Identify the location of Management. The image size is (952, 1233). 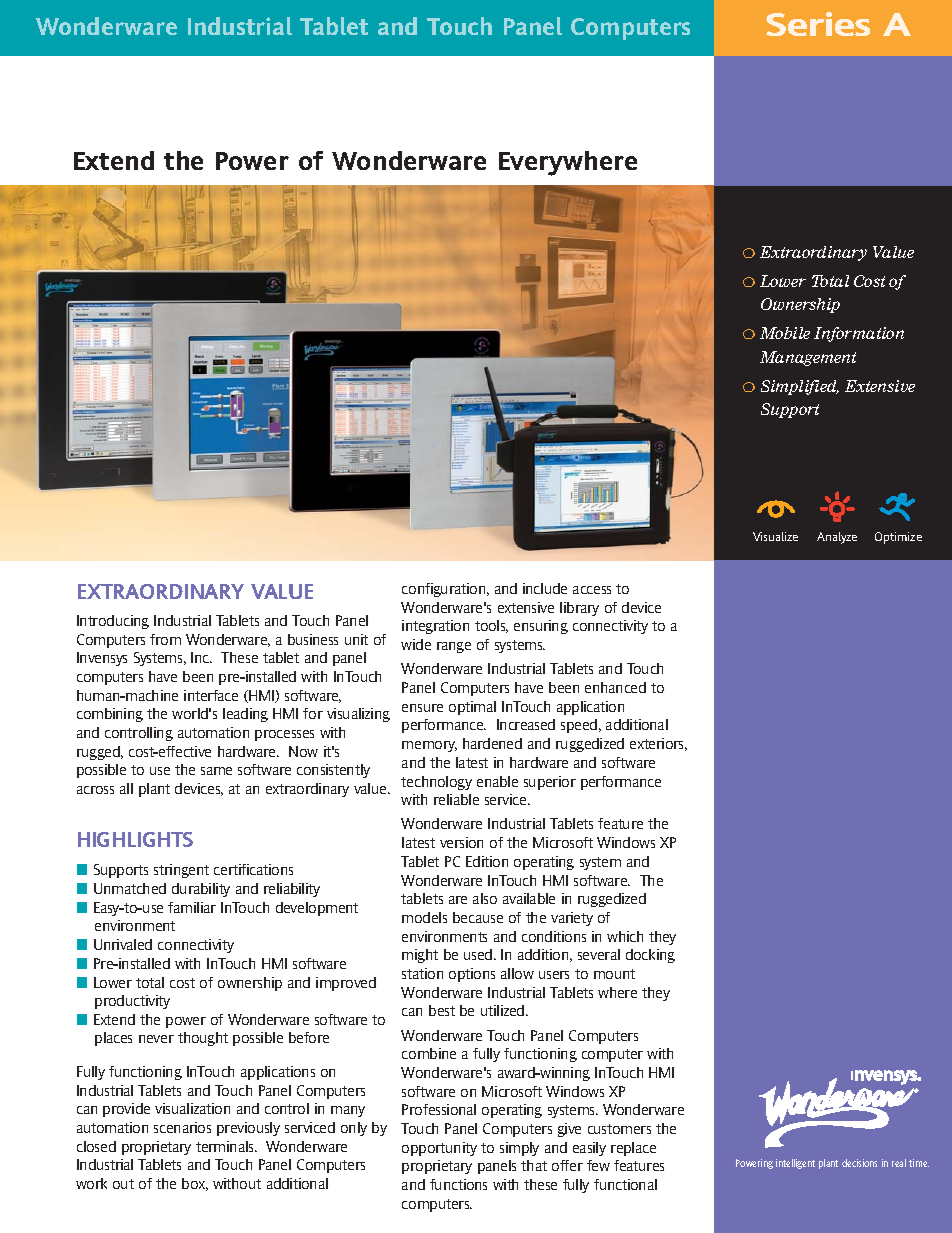
(808, 358).
